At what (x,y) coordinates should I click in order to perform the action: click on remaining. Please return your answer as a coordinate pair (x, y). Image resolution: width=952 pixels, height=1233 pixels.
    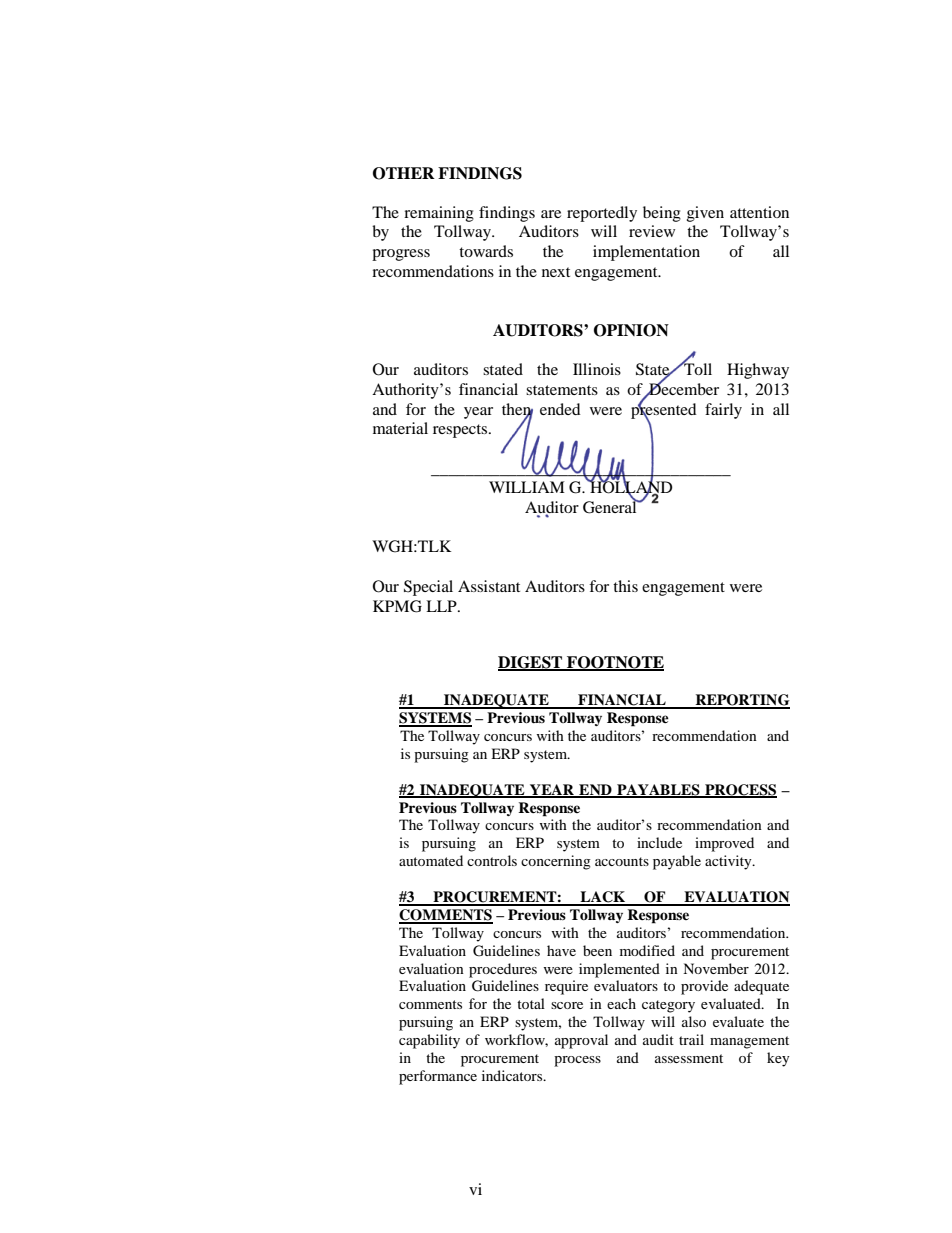
    Looking at the image, I should click on (439, 214).
